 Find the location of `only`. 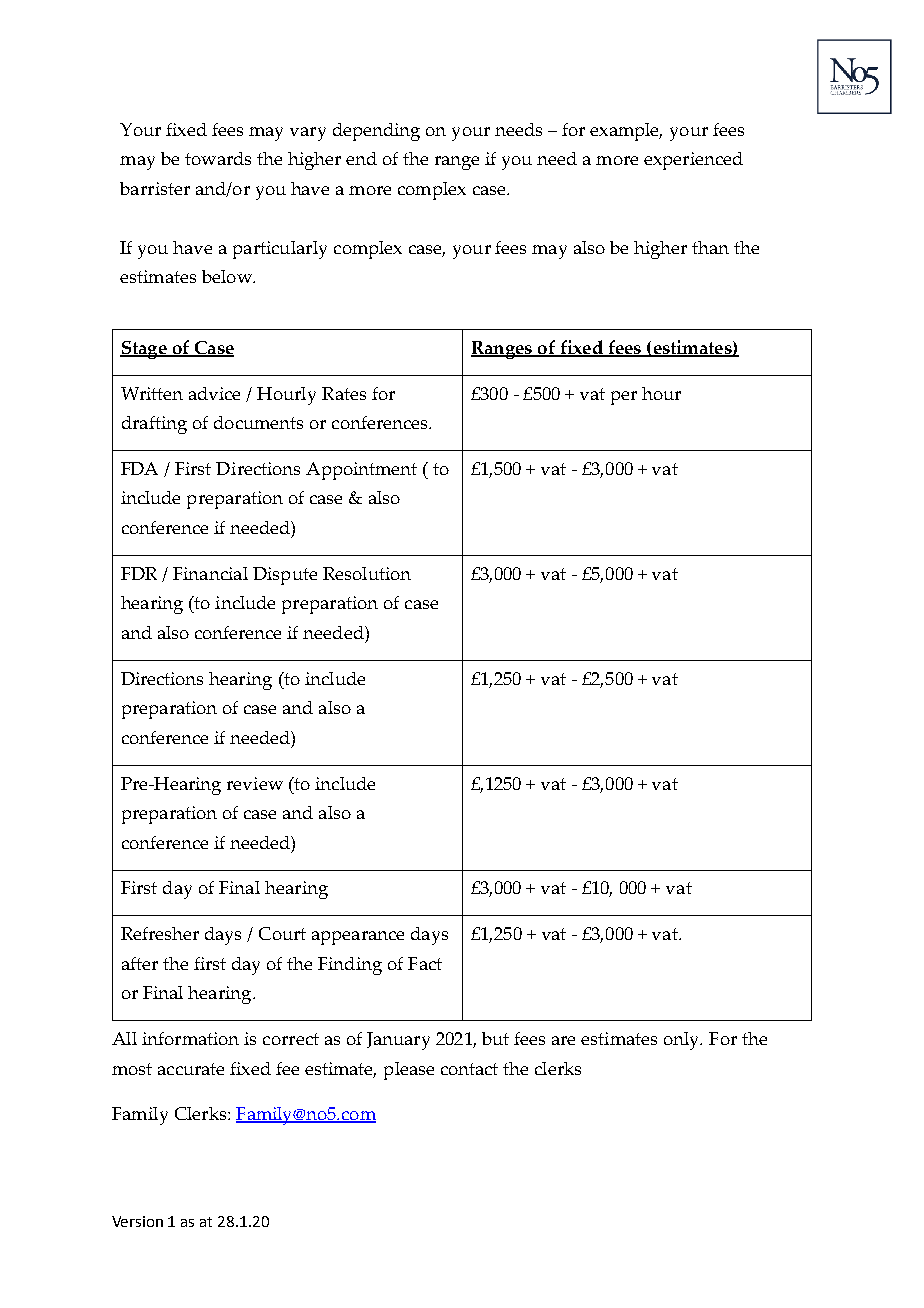

only is located at coordinates (683, 1041).
